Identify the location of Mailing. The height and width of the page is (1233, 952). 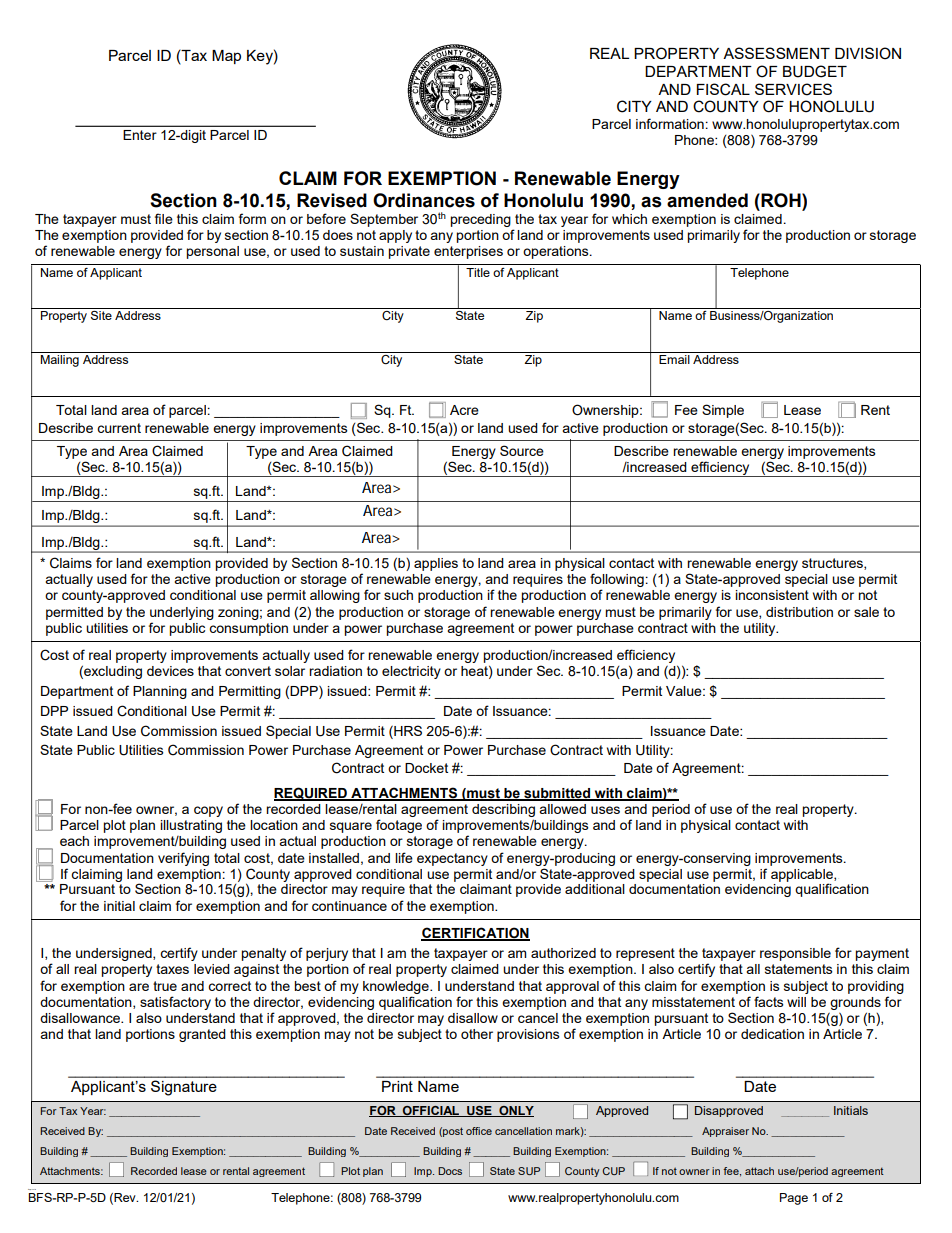
(59, 361).
